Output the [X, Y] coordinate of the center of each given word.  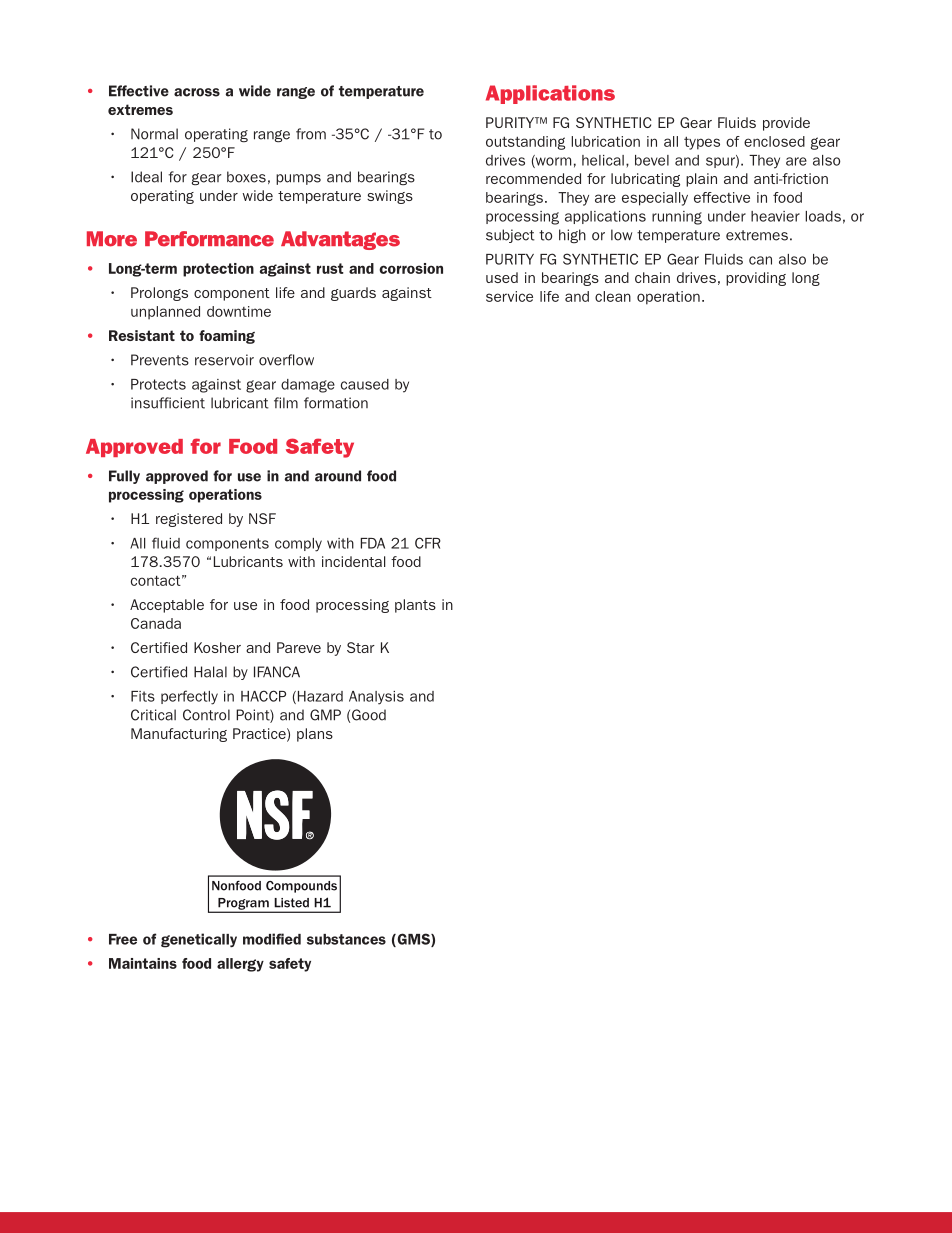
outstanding [525, 143]
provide [786, 124]
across [197, 92]
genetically [199, 940]
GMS [413, 940]
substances [346, 939]
